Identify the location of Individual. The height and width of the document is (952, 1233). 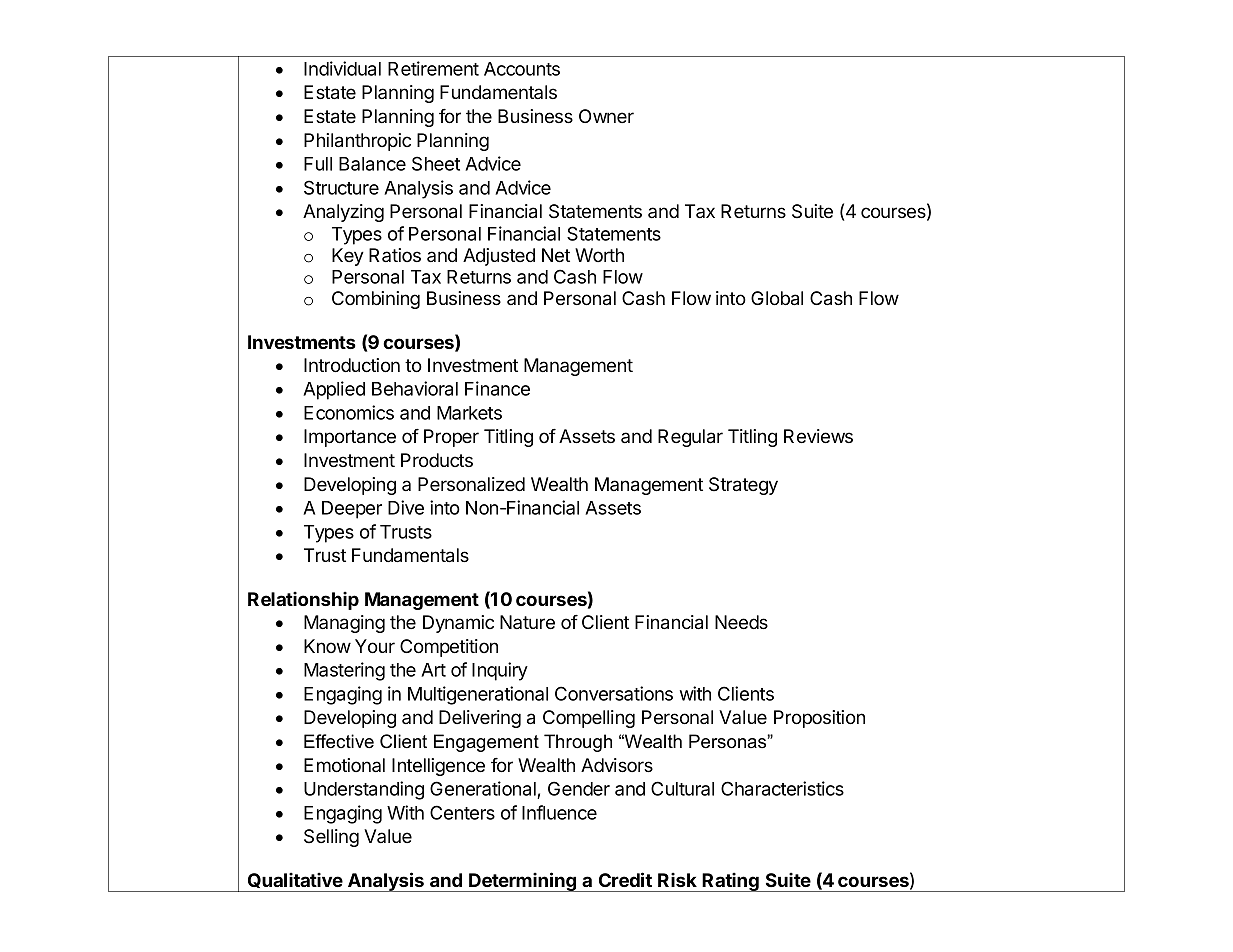
(342, 68).
